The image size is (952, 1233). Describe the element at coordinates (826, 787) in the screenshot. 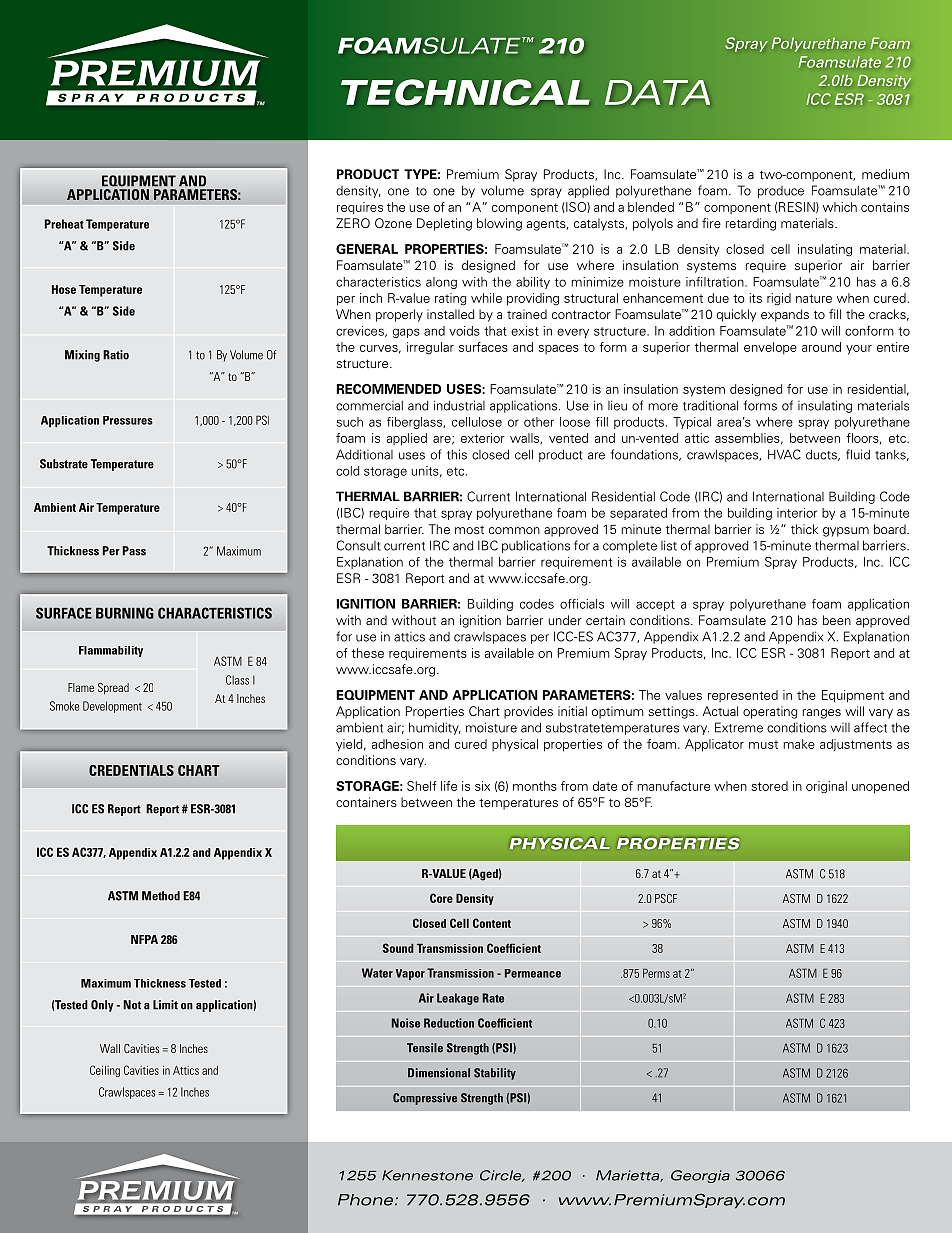

I see `original` at that location.
